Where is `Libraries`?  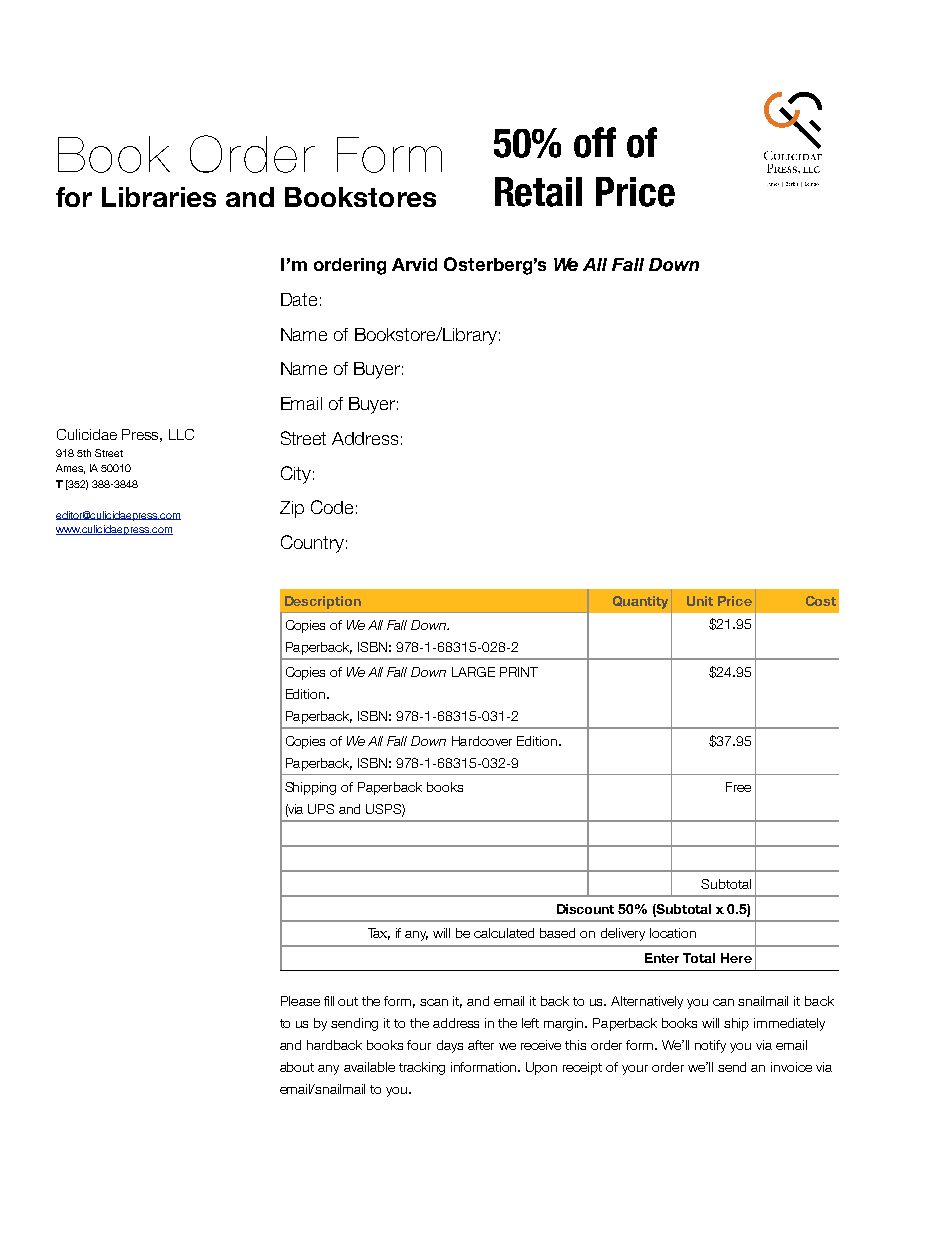
Libraries is located at coordinates (159, 197).
